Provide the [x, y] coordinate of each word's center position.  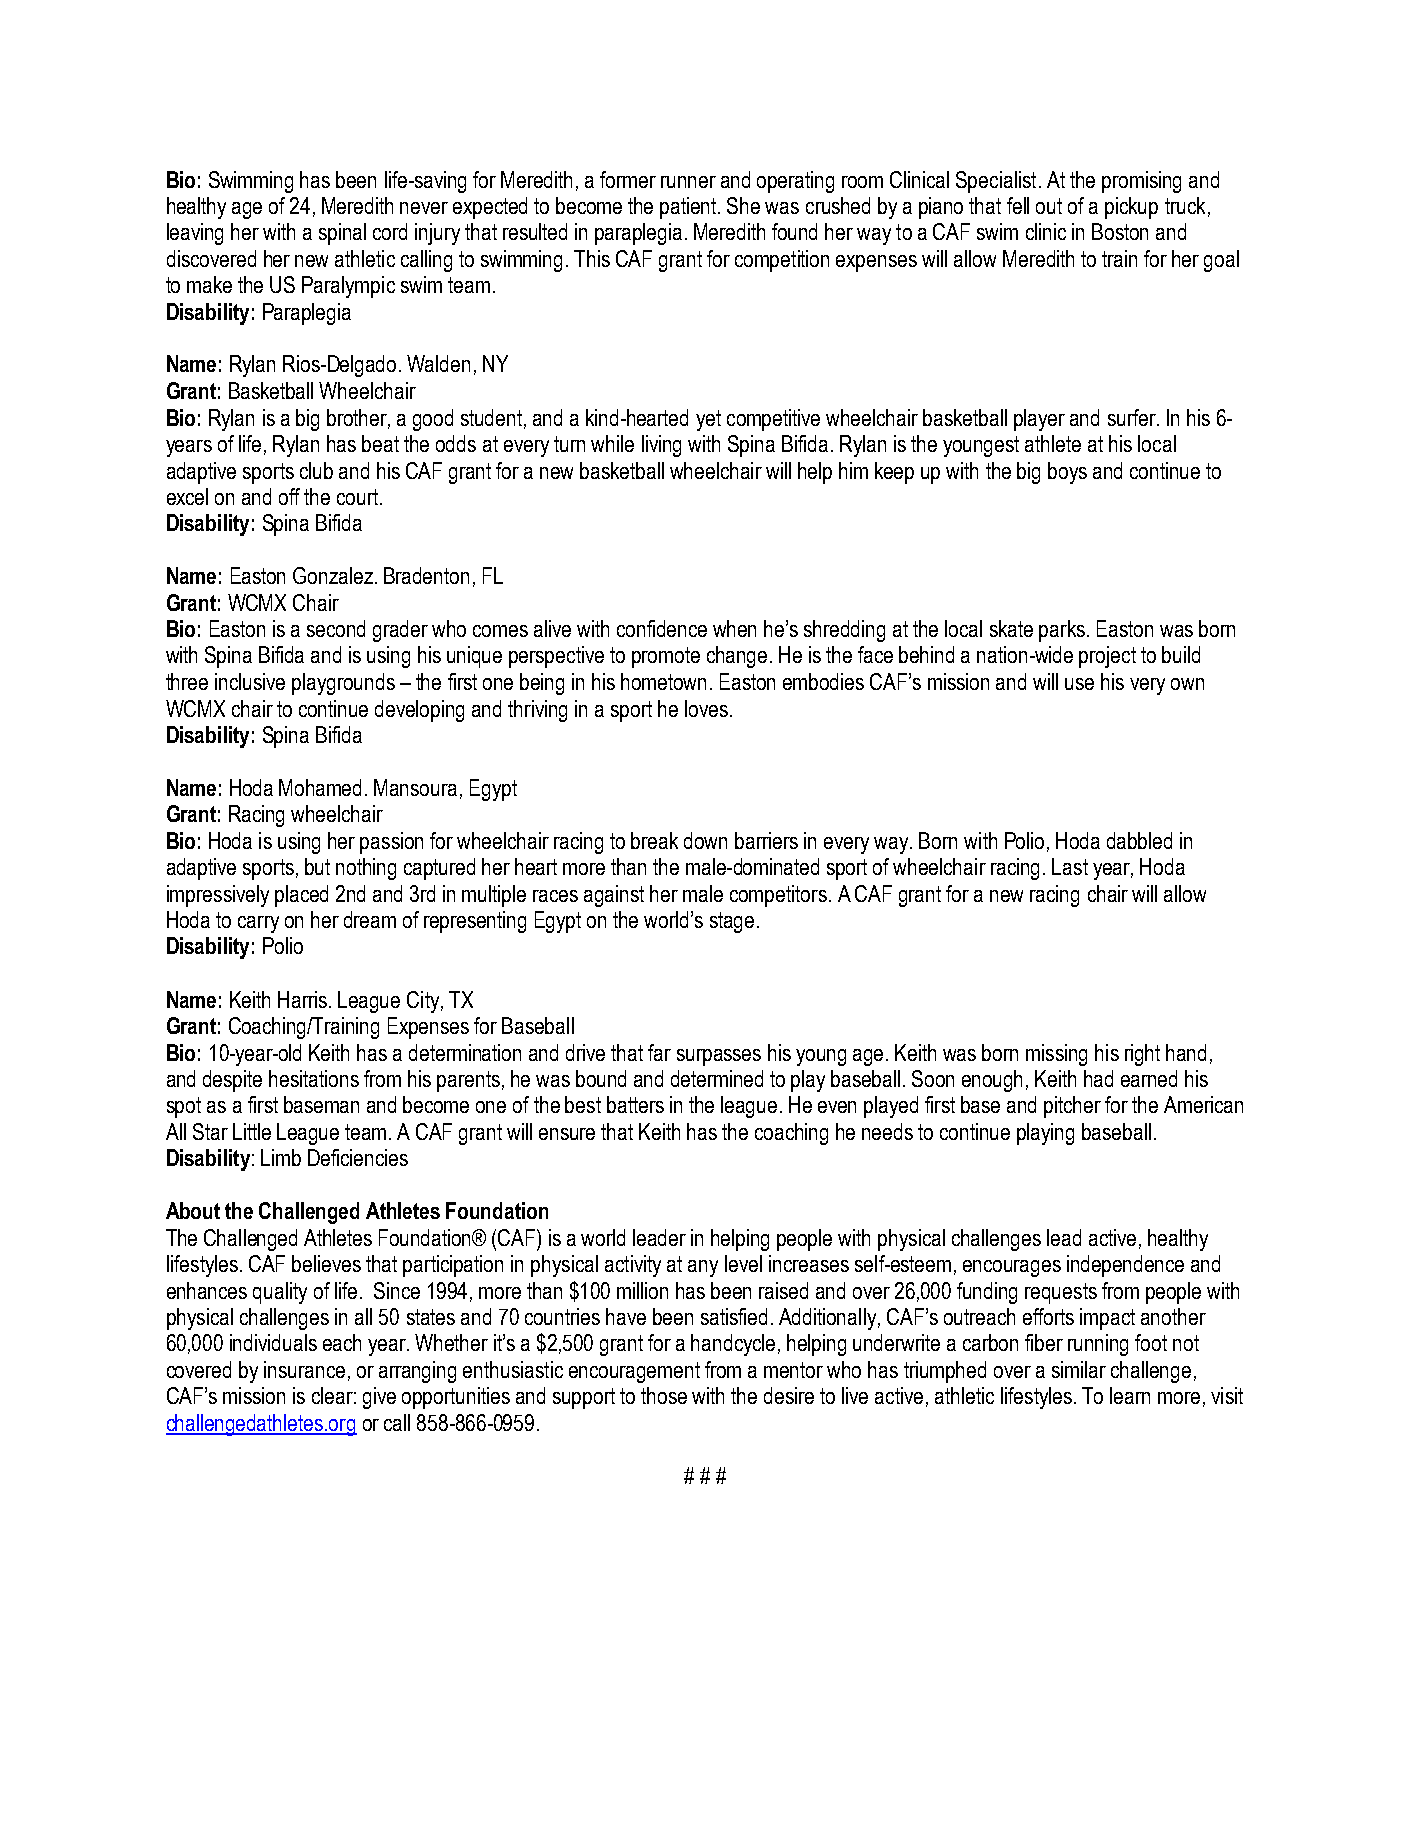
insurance [304, 1369]
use [1079, 684]
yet [708, 420]
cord [390, 231]
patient [689, 208]
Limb [281, 1157]
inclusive [250, 681]
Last [1070, 866]
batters [635, 1104]
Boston [1120, 231]
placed [301, 896]
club [316, 470]
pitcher [1072, 1107]
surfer [1133, 417]
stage [732, 922]
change [737, 657]
